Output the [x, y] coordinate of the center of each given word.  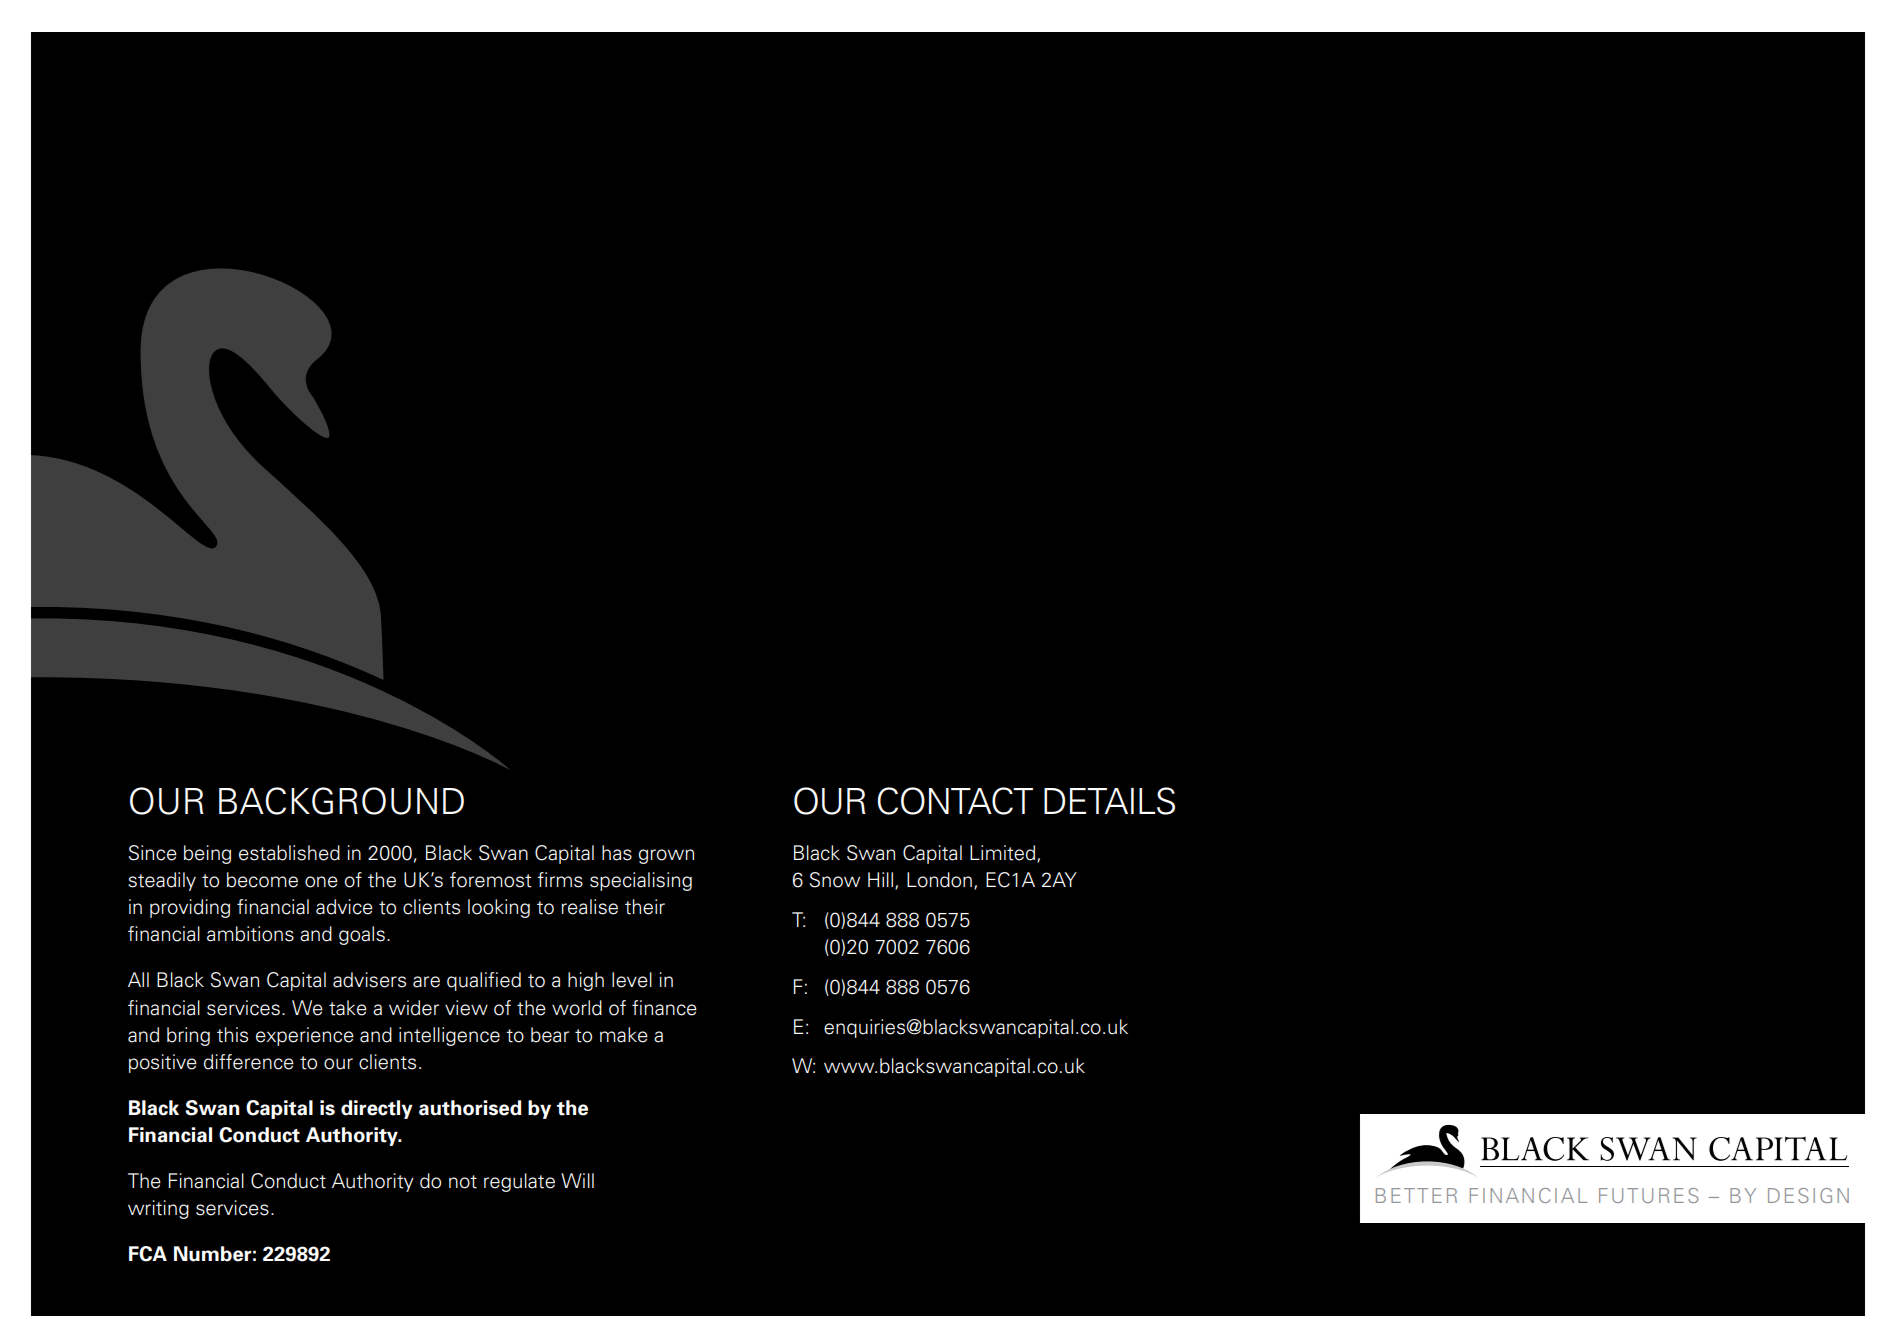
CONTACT [955, 801]
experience [305, 1036]
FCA [148, 1254]
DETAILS [1109, 801]
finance [664, 1008]
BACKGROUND [341, 801]
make [624, 1035]
